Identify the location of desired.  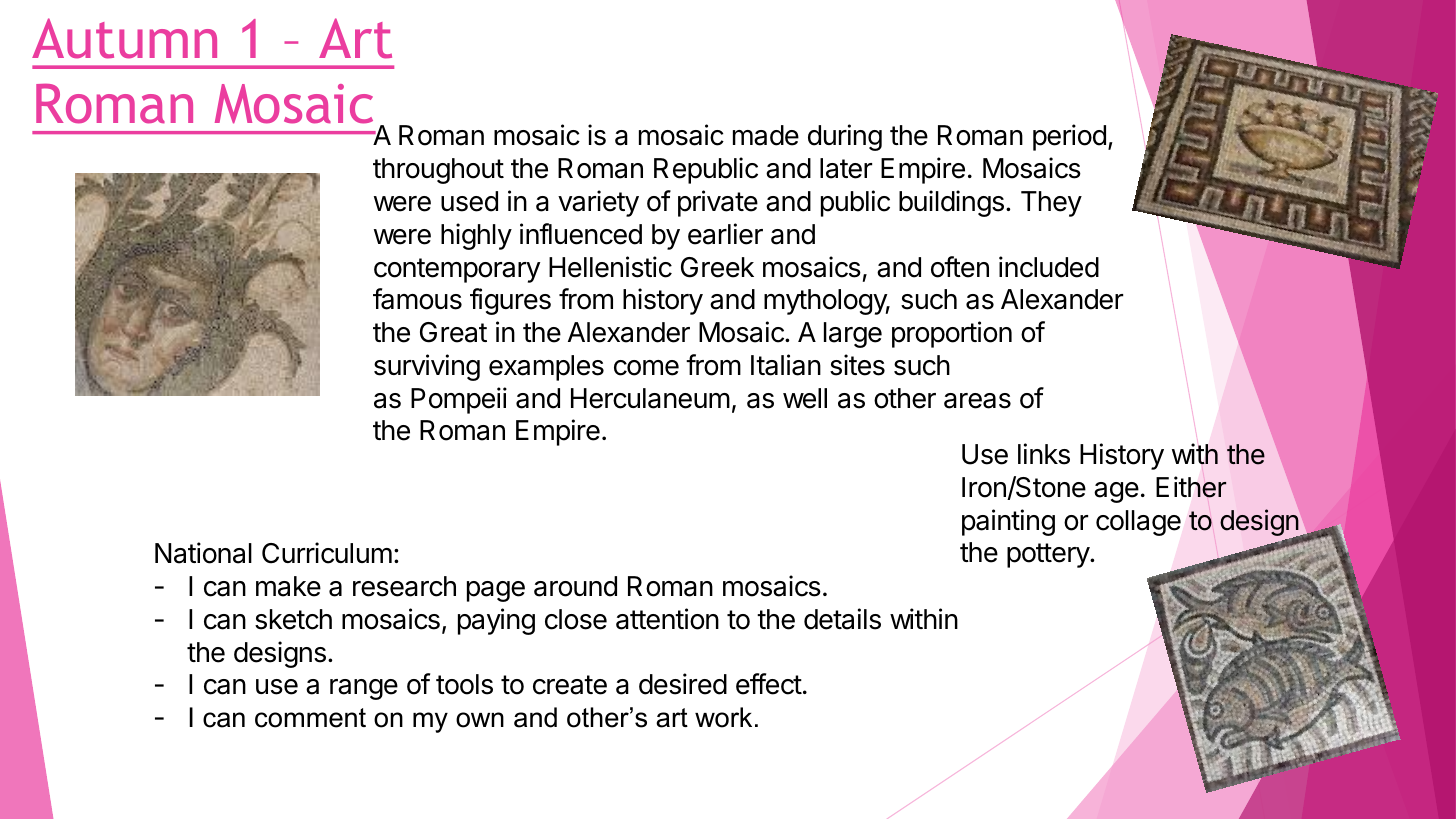
(683, 684).
